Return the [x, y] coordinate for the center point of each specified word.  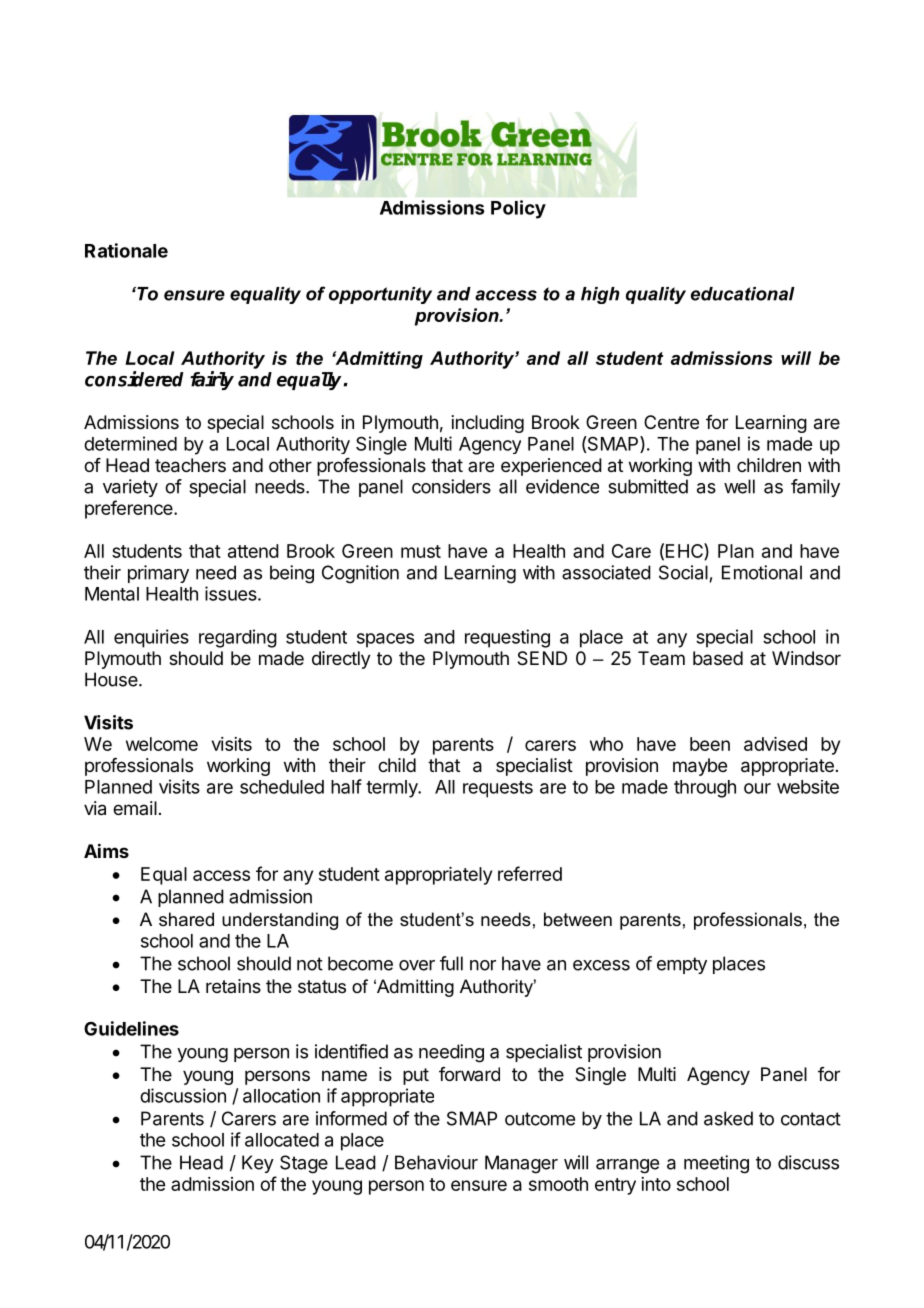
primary [158, 574]
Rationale [126, 250]
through [705, 789]
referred [530, 873]
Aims [106, 850]
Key [258, 1164]
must [421, 551]
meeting [716, 1164]
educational [743, 294]
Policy [518, 209]
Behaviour [436, 1162]
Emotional [762, 572]
